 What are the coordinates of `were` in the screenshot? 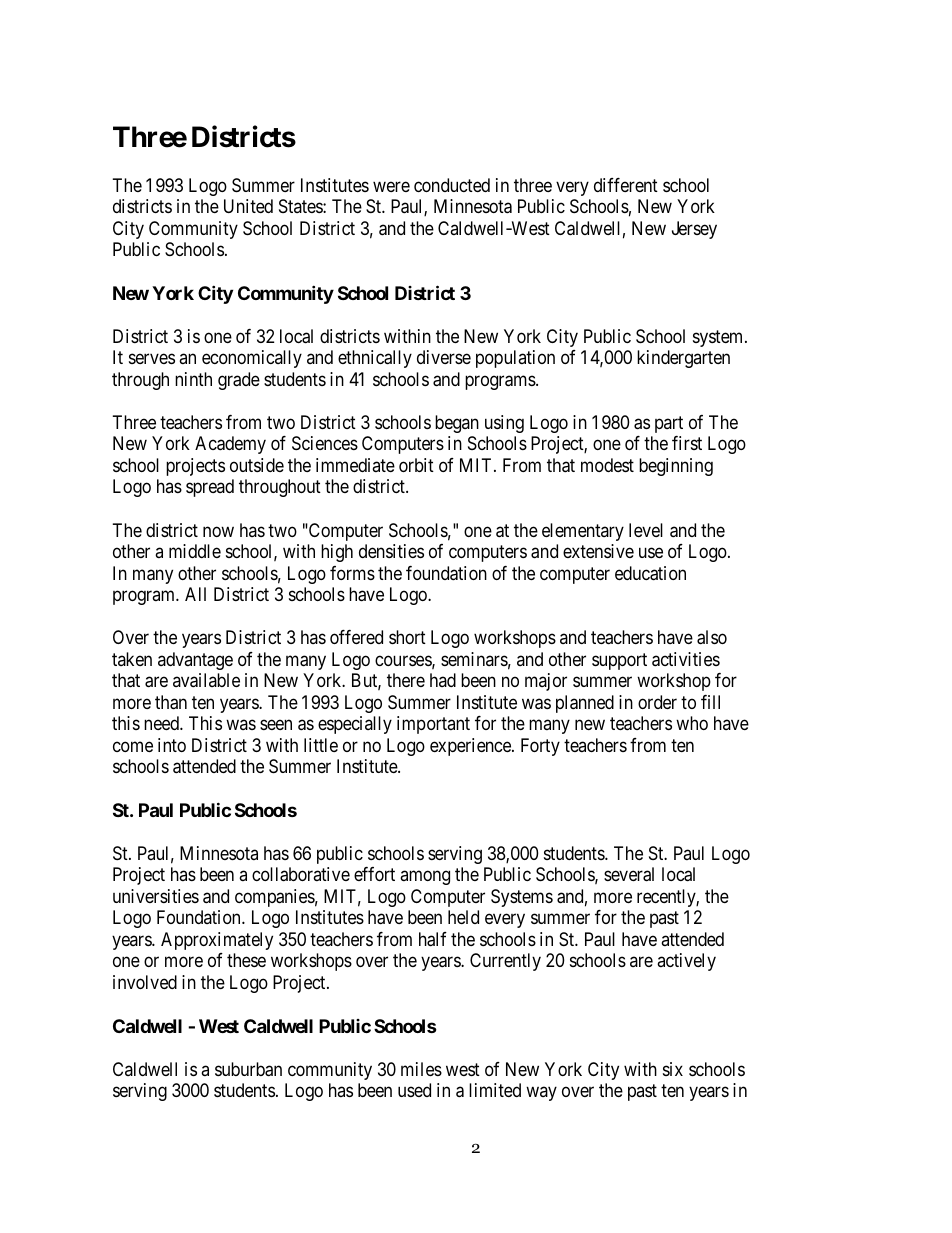 It's located at (391, 186).
